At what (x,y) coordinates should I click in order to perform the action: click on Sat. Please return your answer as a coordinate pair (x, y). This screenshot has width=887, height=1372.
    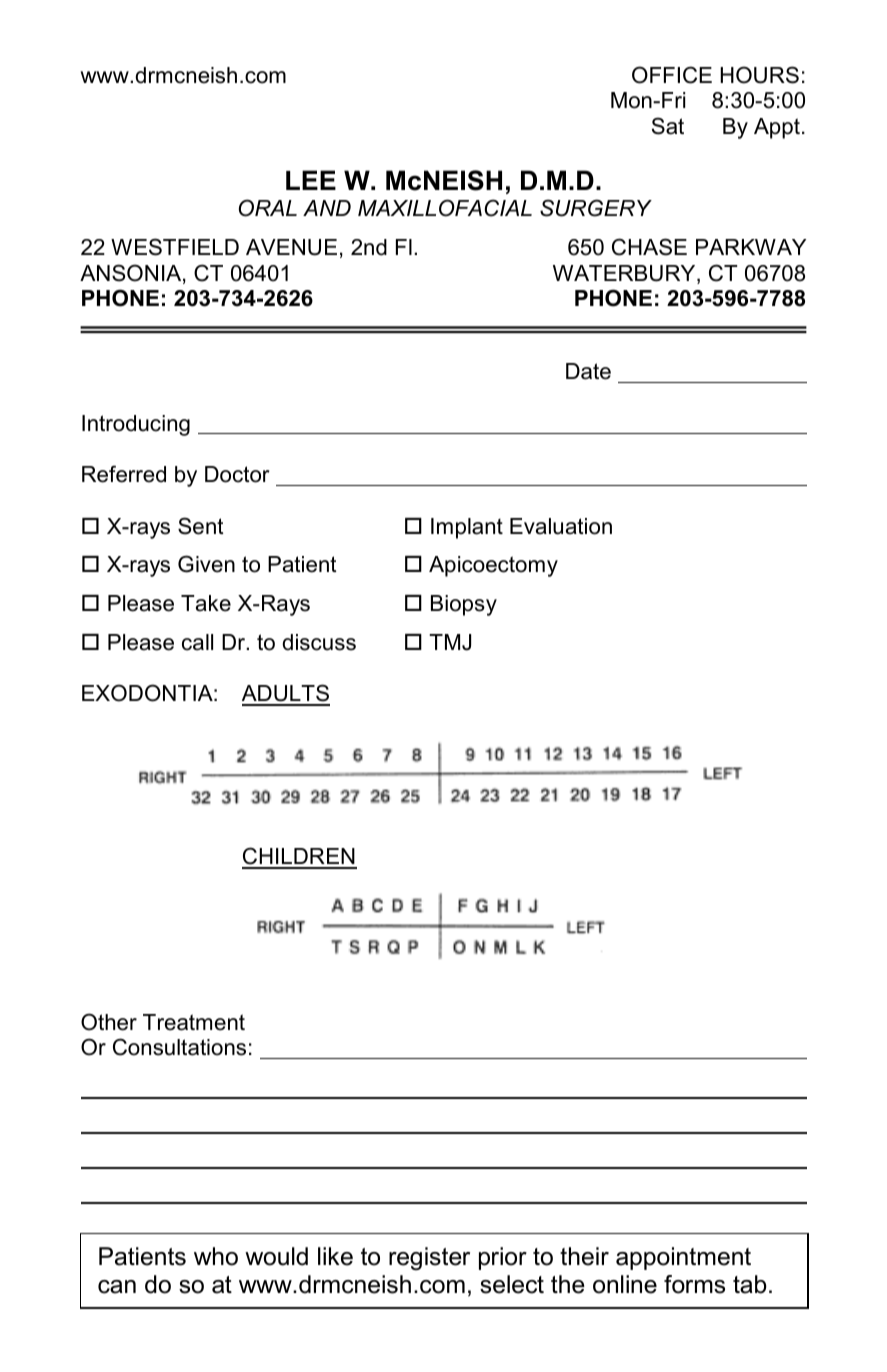
    Looking at the image, I should click on (668, 126).
